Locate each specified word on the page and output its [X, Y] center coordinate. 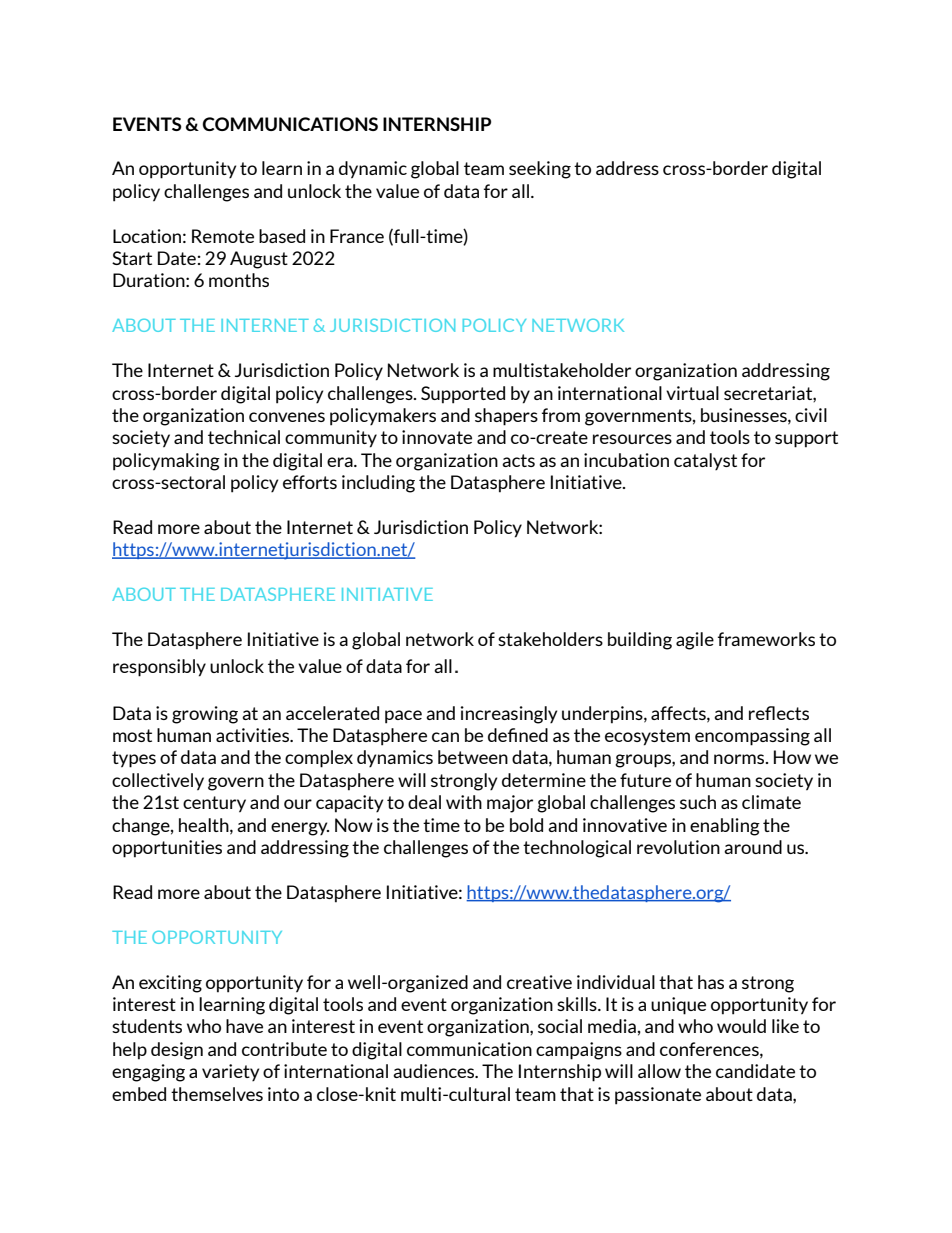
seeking [540, 170]
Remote [223, 236]
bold [526, 825]
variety [230, 1072]
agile [695, 641]
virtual [692, 393]
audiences [435, 1071]
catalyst [705, 461]
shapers [506, 417]
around [753, 847]
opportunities [167, 849]
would [741, 1026]
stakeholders [550, 639]
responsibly [159, 668]
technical [244, 437]
